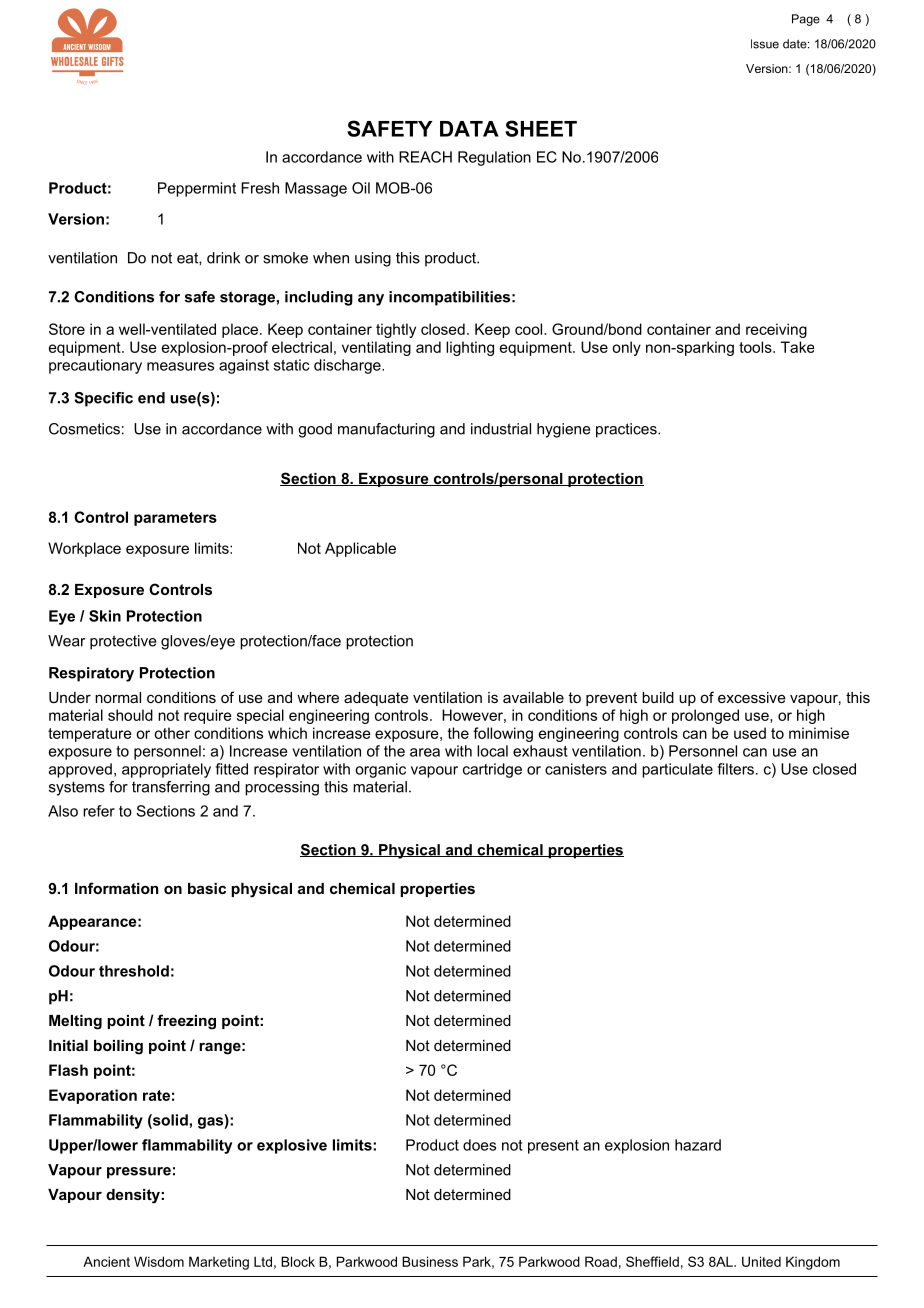 The height and width of the screenshot is (1308, 924). I want to click on Business, so click(430, 1261).
